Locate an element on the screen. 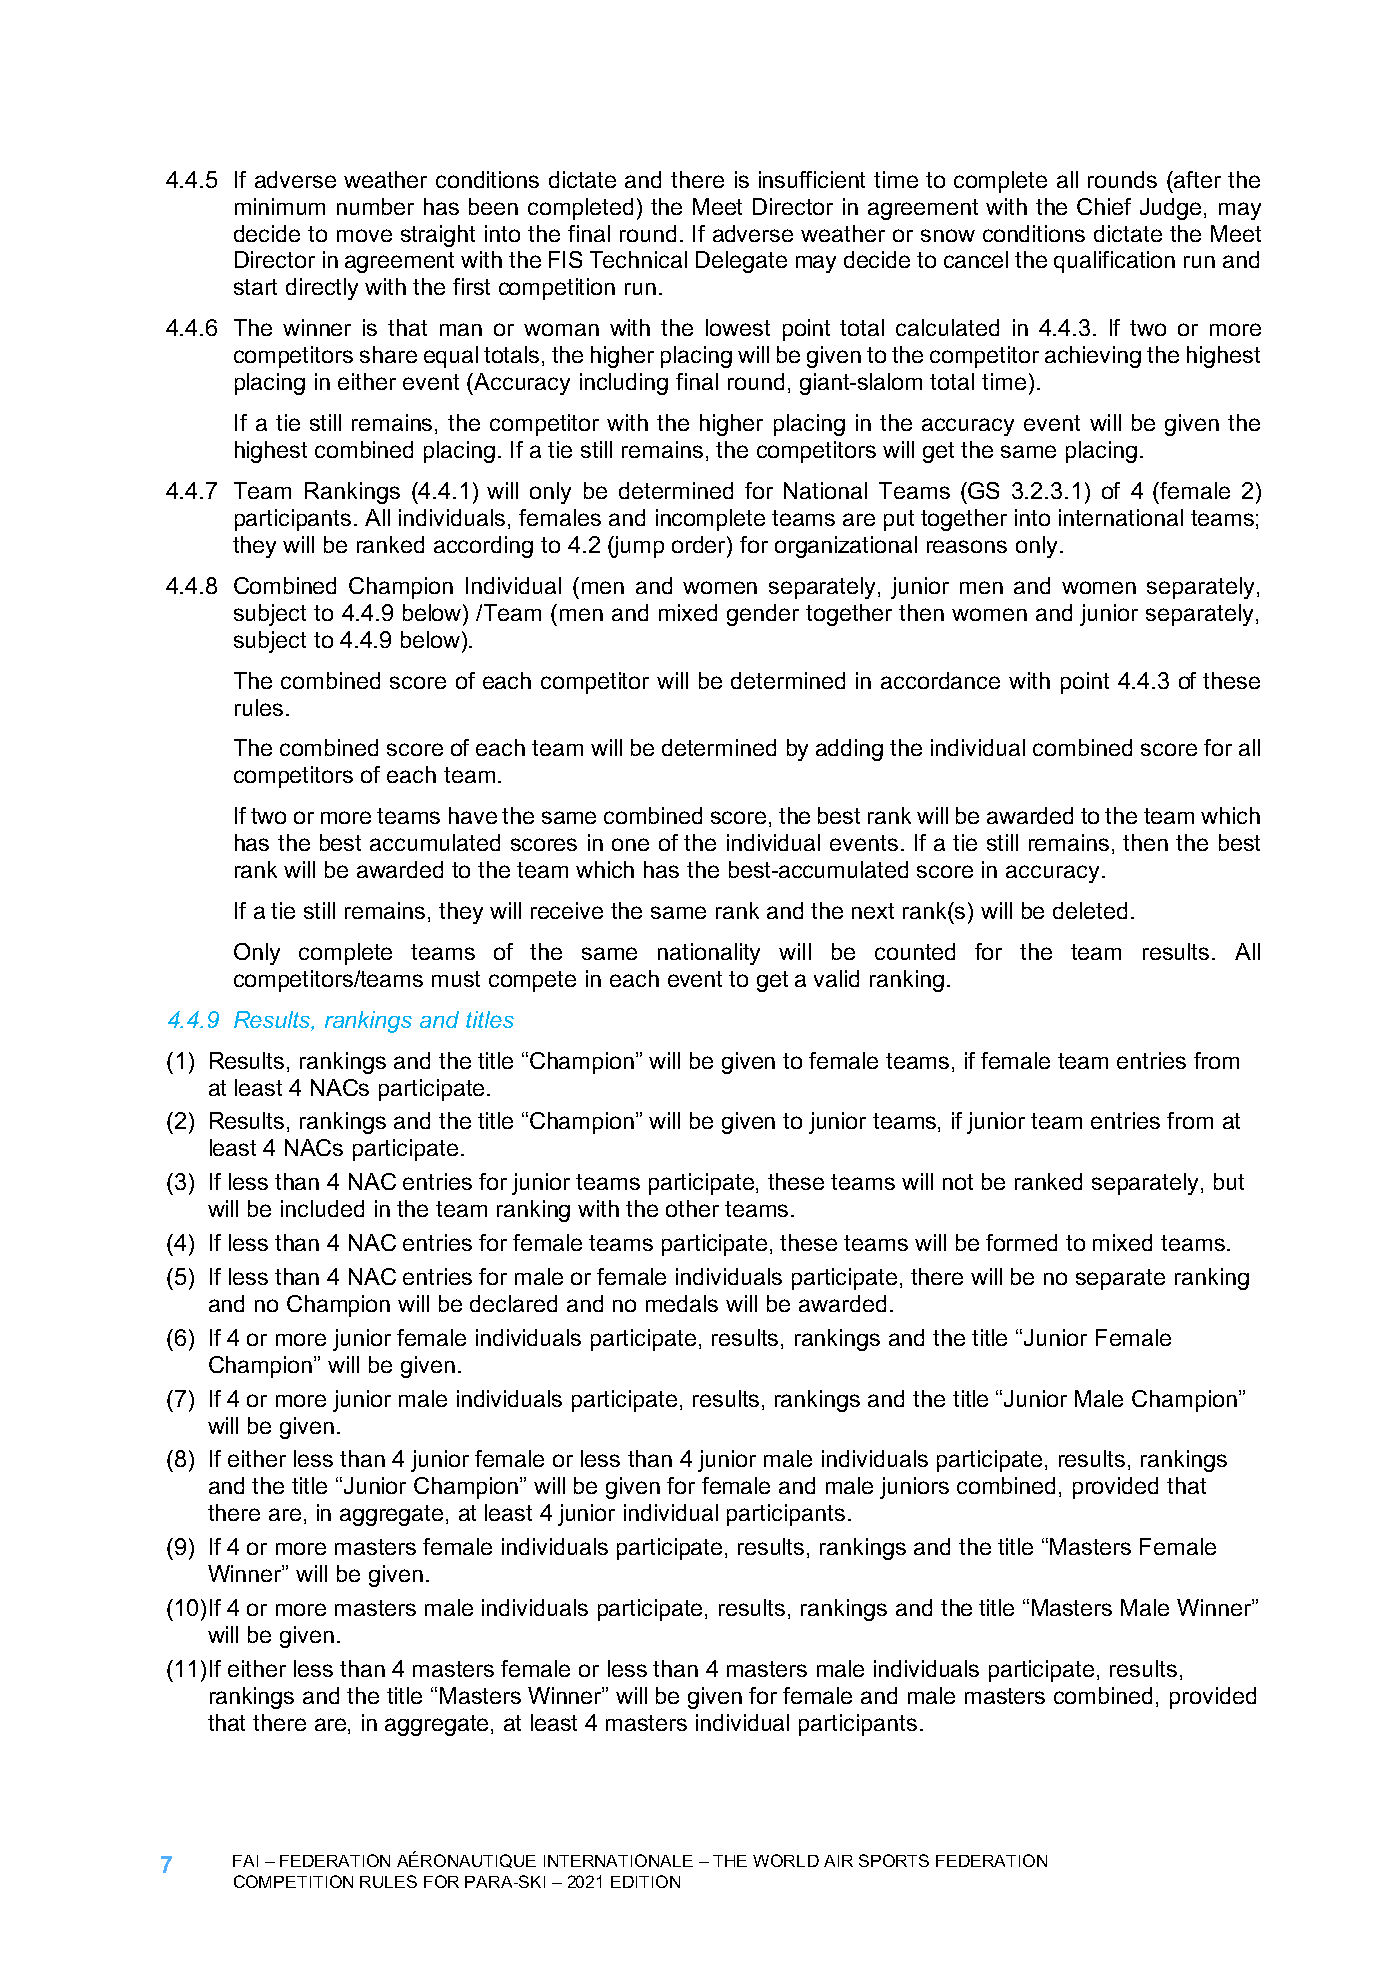  FAI is located at coordinates (245, 1861).
